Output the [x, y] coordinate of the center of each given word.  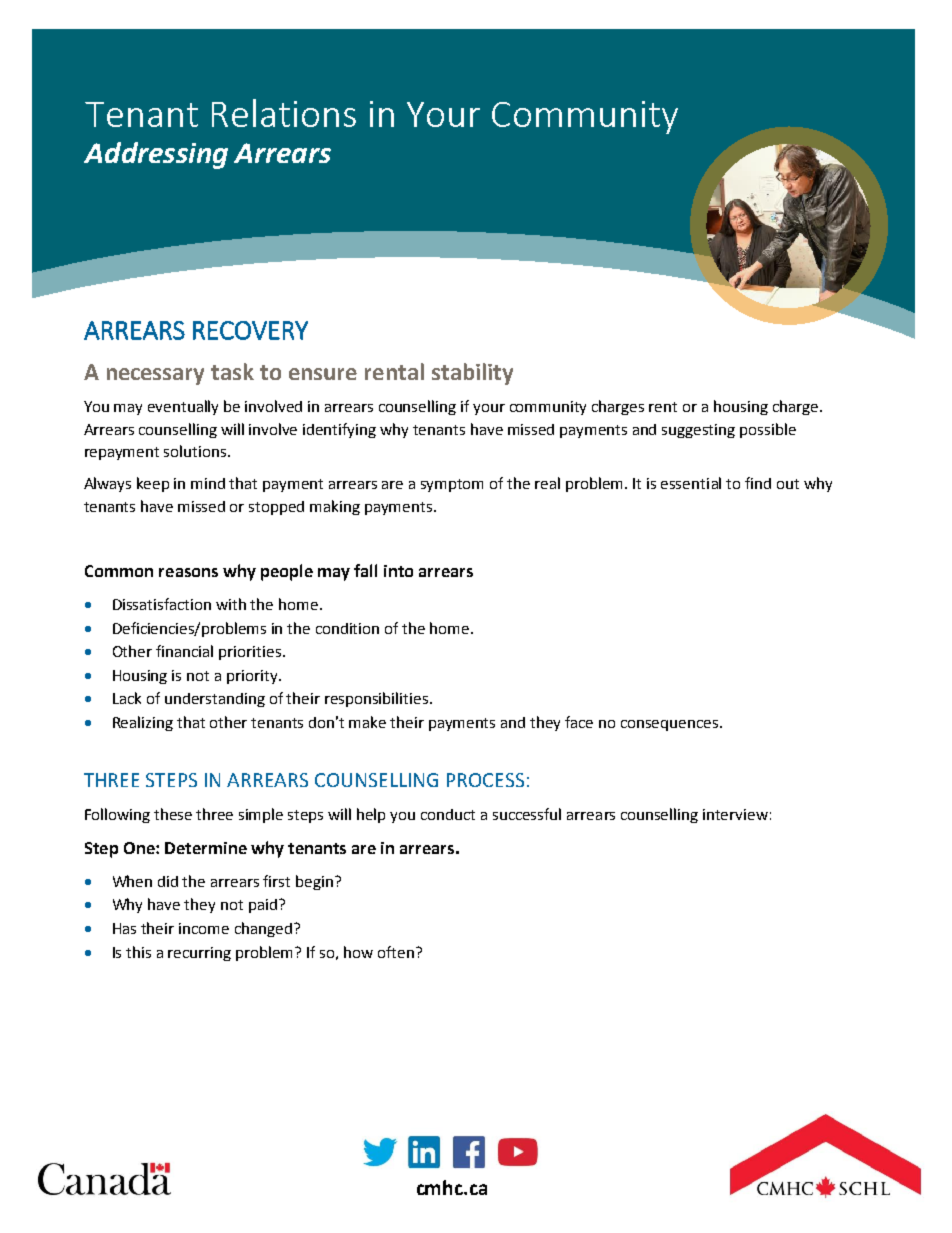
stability [472, 374]
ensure [323, 374]
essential [691, 483]
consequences [671, 725]
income [204, 928]
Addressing [156, 155]
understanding [215, 700]
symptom [452, 485]
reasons [188, 572]
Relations [284, 113]
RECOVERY [250, 330]
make [367, 722]
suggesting [698, 431]
